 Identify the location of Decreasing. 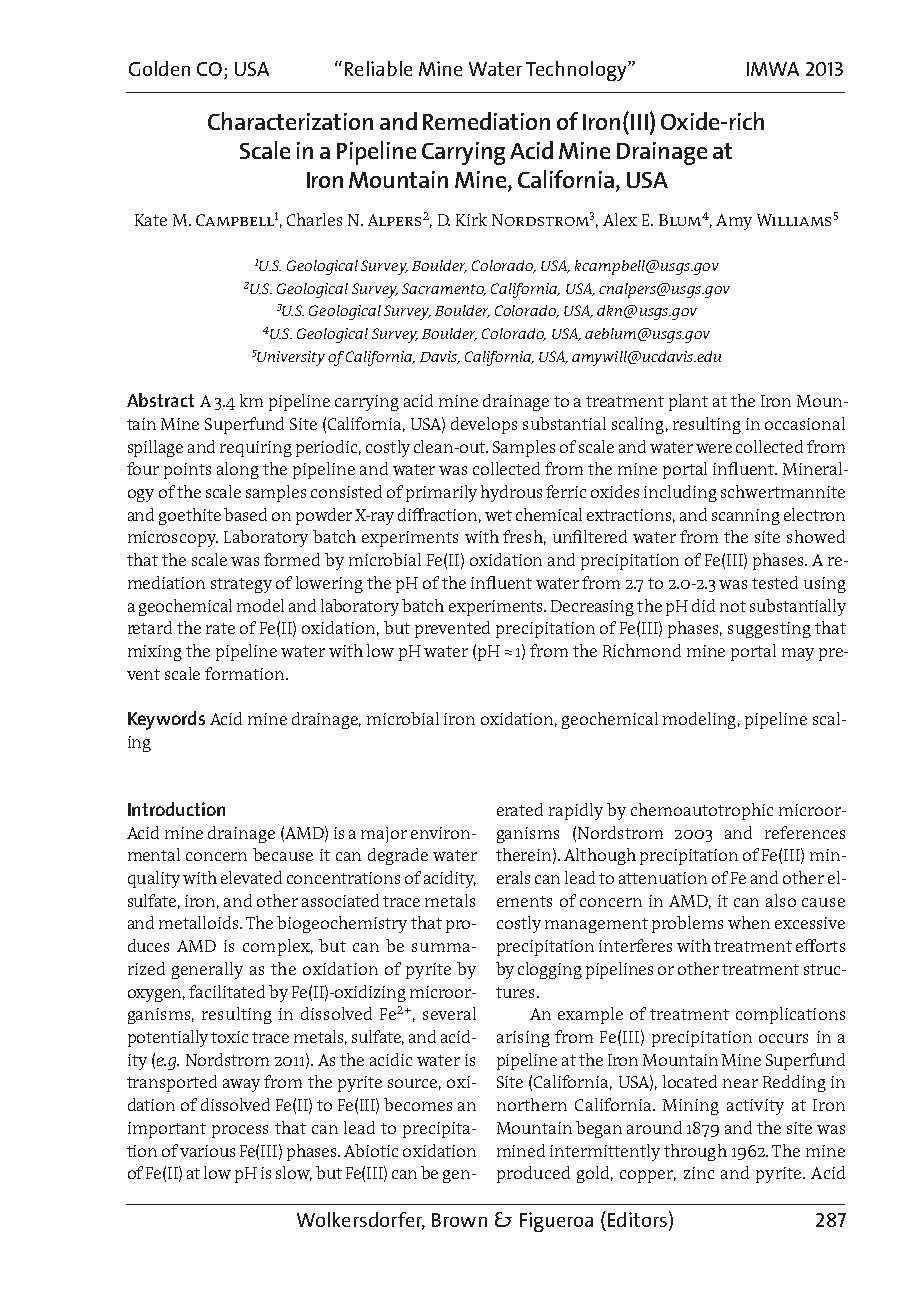
(592, 608).
